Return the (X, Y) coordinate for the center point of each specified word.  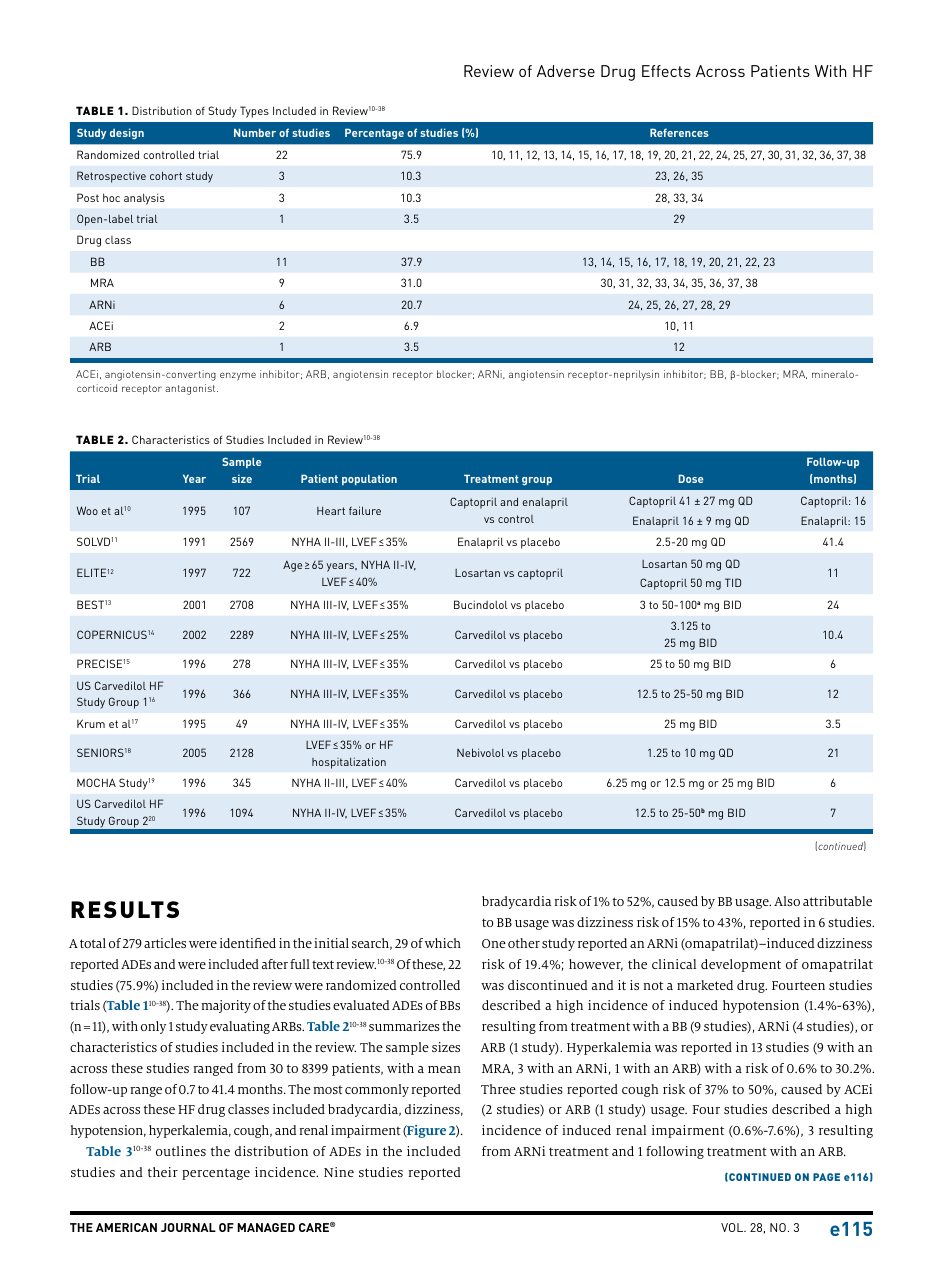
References (679, 132)
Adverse (566, 71)
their (163, 1172)
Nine (339, 1172)
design (127, 133)
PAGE (826, 1177)
